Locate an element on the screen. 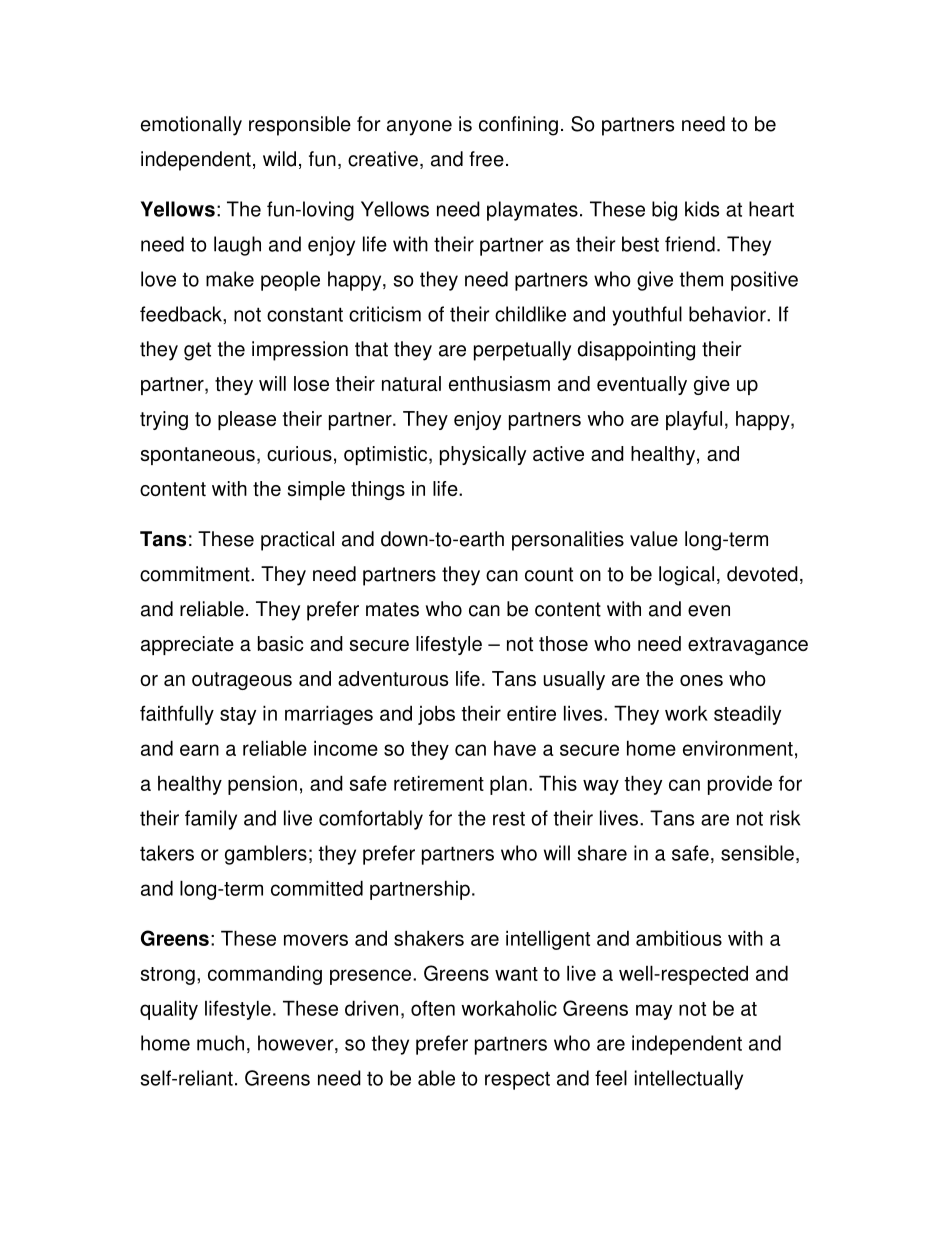 Image resolution: width=952 pixels, height=1233 pixels. much is located at coordinates (220, 1043).
